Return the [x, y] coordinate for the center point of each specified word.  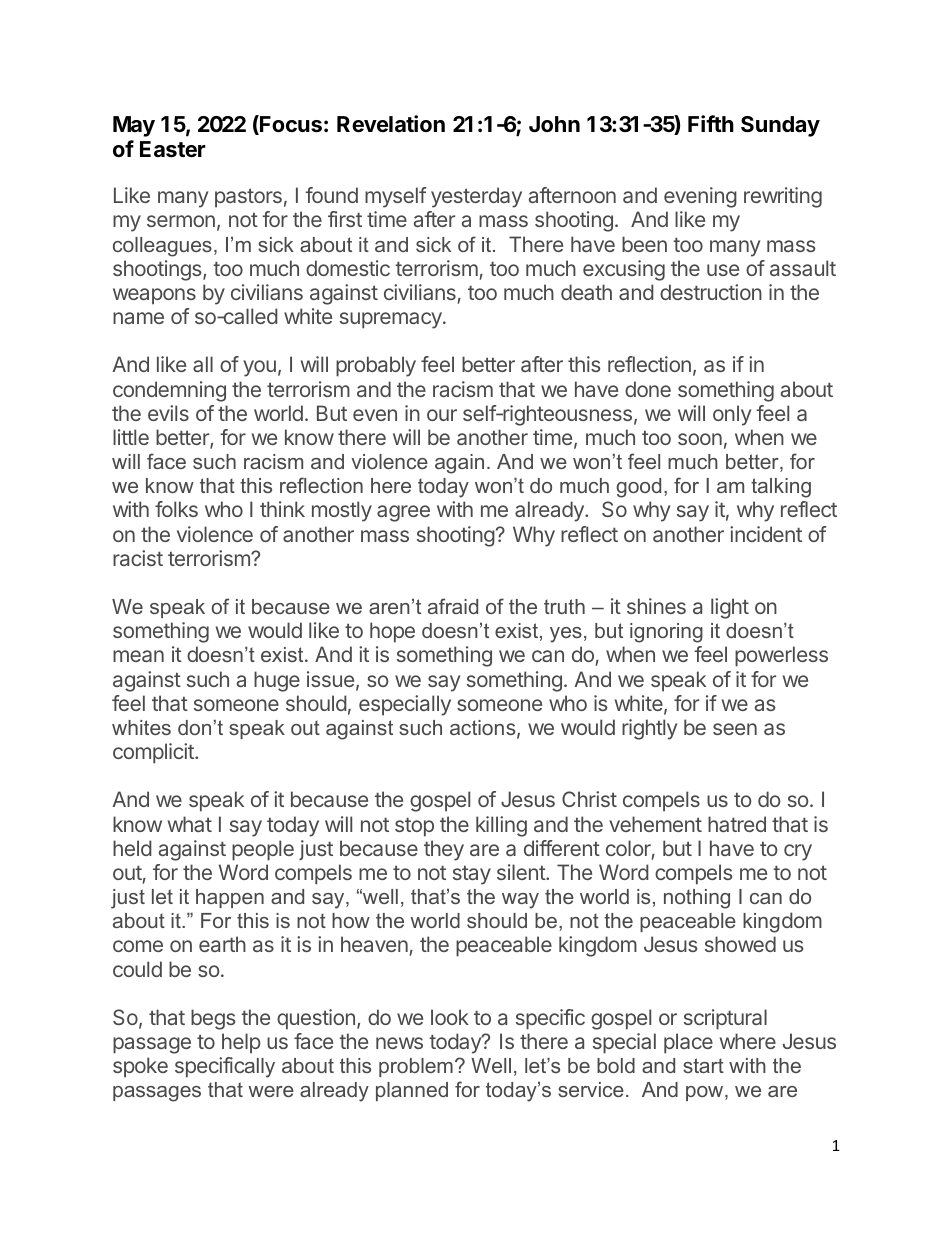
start [703, 1065]
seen [735, 729]
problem [416, 1067]
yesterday [476, 197]
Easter [173, 149]
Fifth [711, 123]
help [241, 1043]
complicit [154, 753]
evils [168, 413]
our [442, 415]
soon [700, 439]
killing [501, 826]
